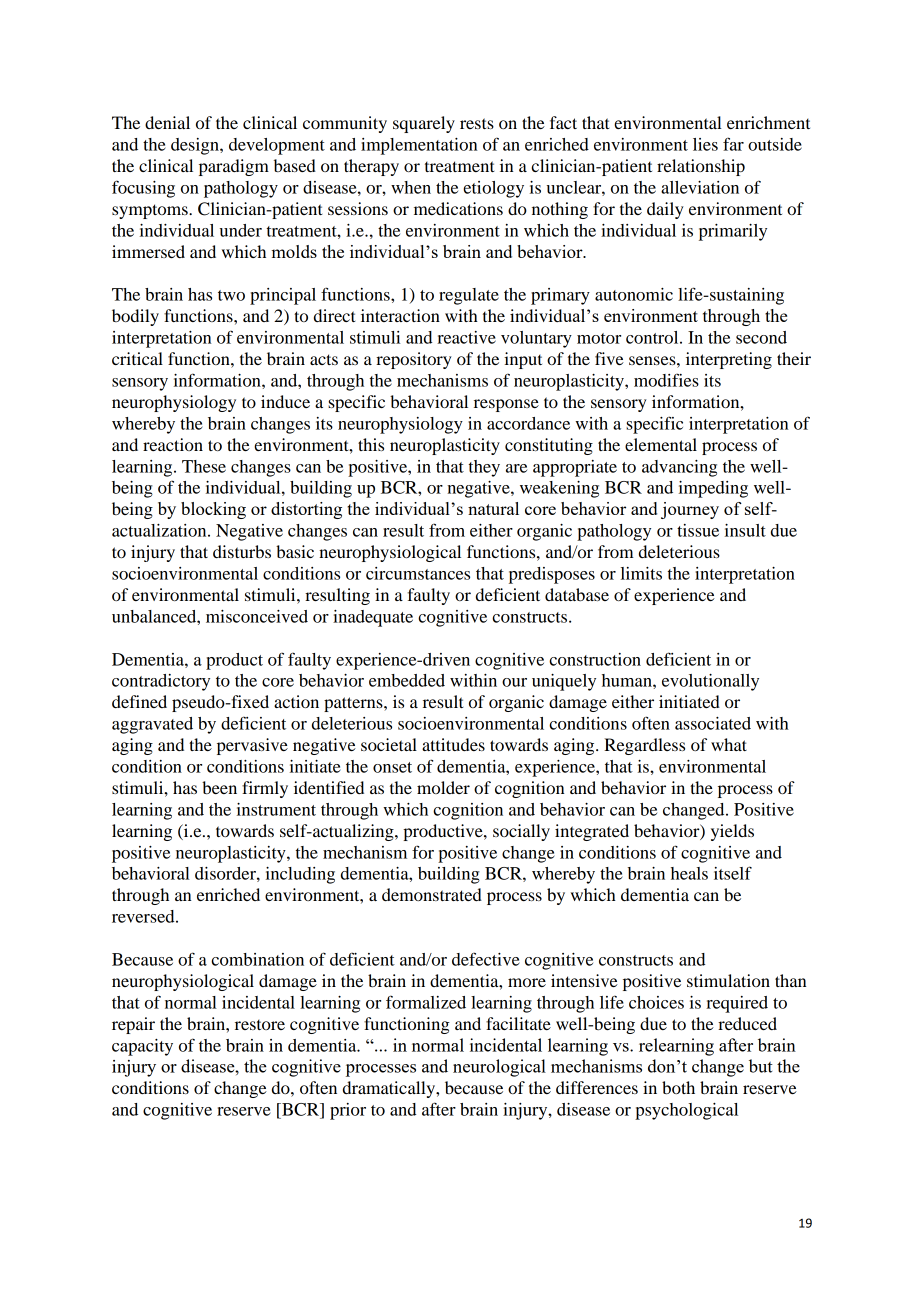 The height and width of the screenshot is (1308, 924). I want to click on capacity, so click(142, 1047).
